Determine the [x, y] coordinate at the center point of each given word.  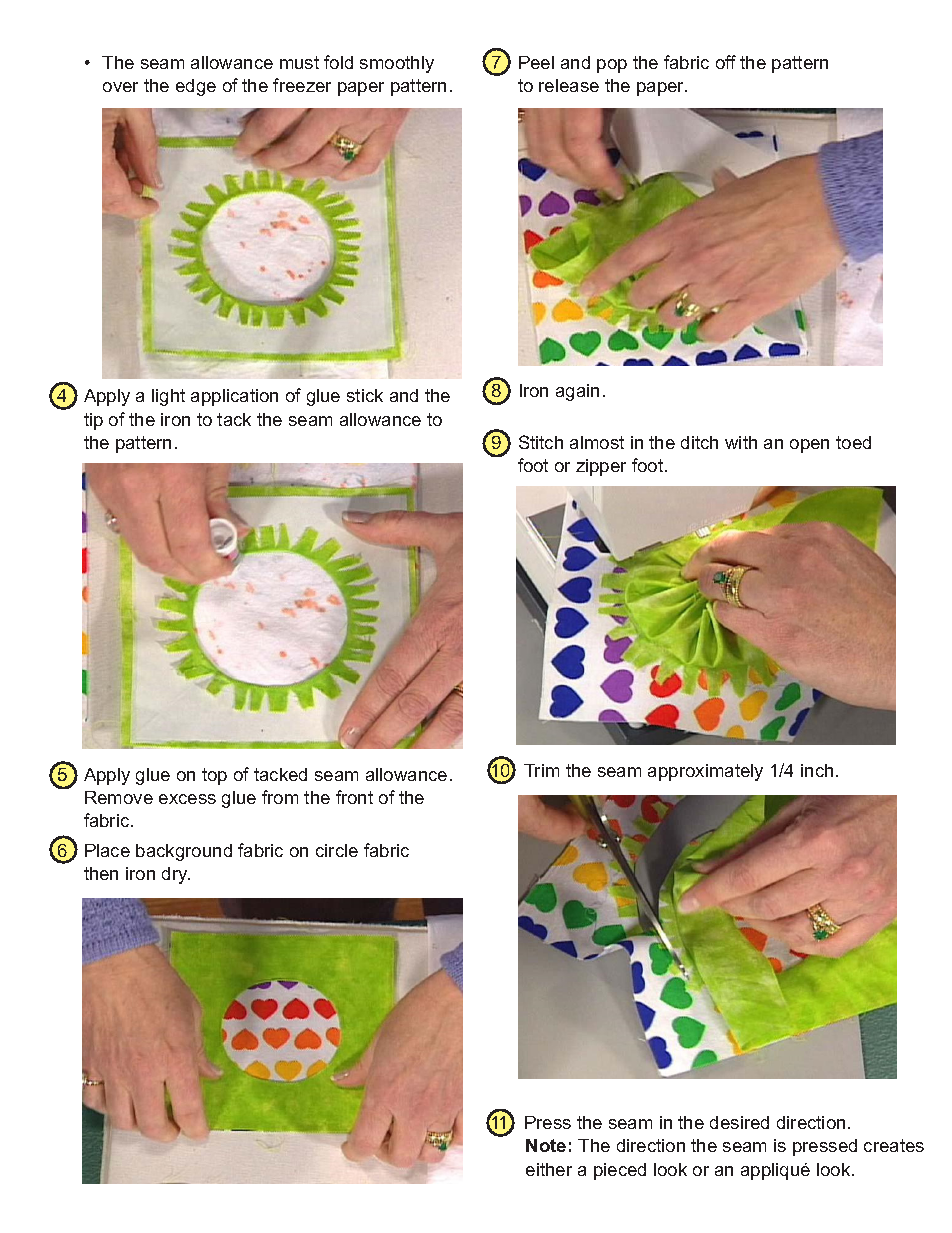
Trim [541, 770]
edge [196, 87]
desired [739, 1122]
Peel [536, 62]
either [549, 1169]
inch [817, 770]
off [726, 62]
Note [546, 1145]
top [214, 776]
